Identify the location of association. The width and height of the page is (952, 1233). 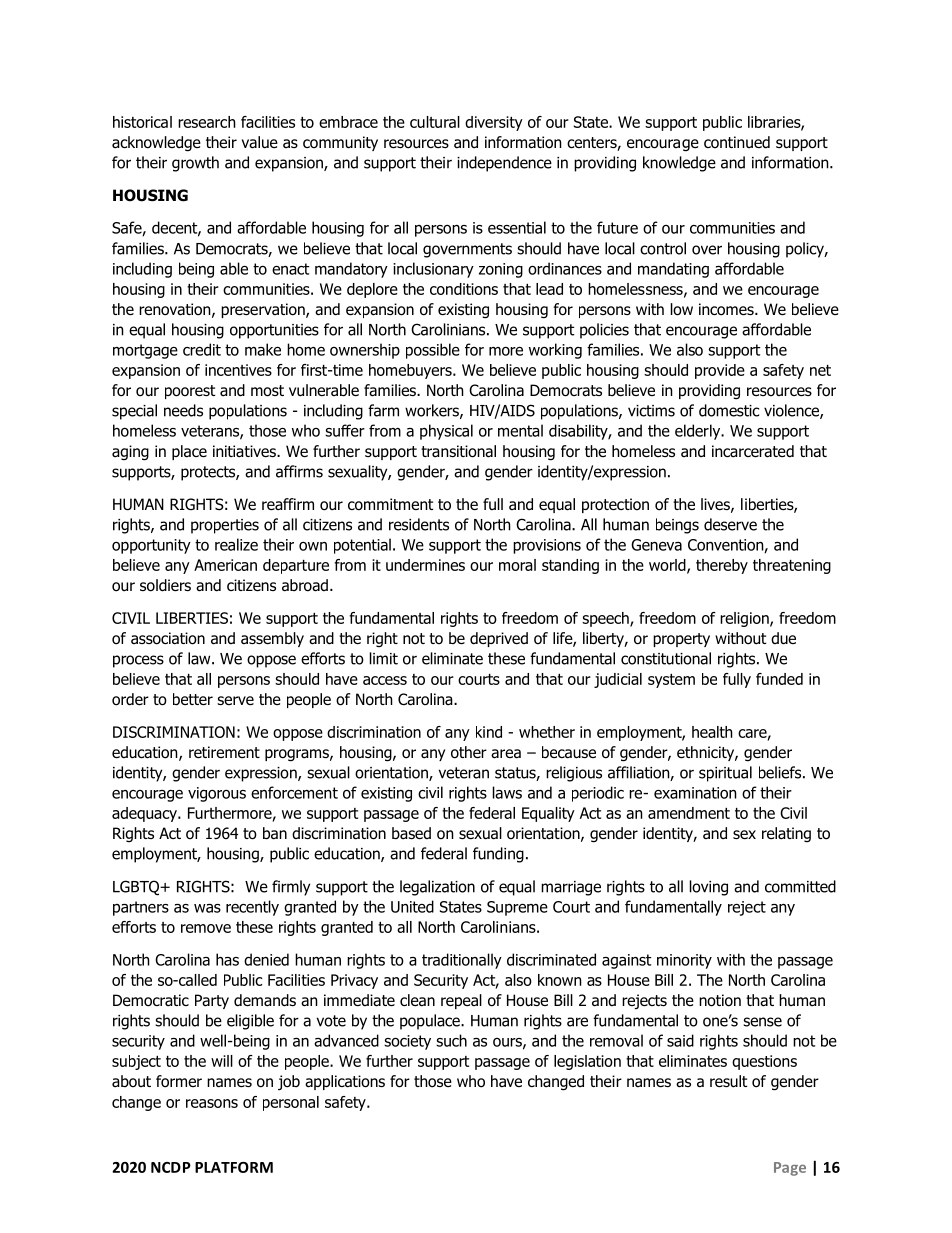
(168, 638).
